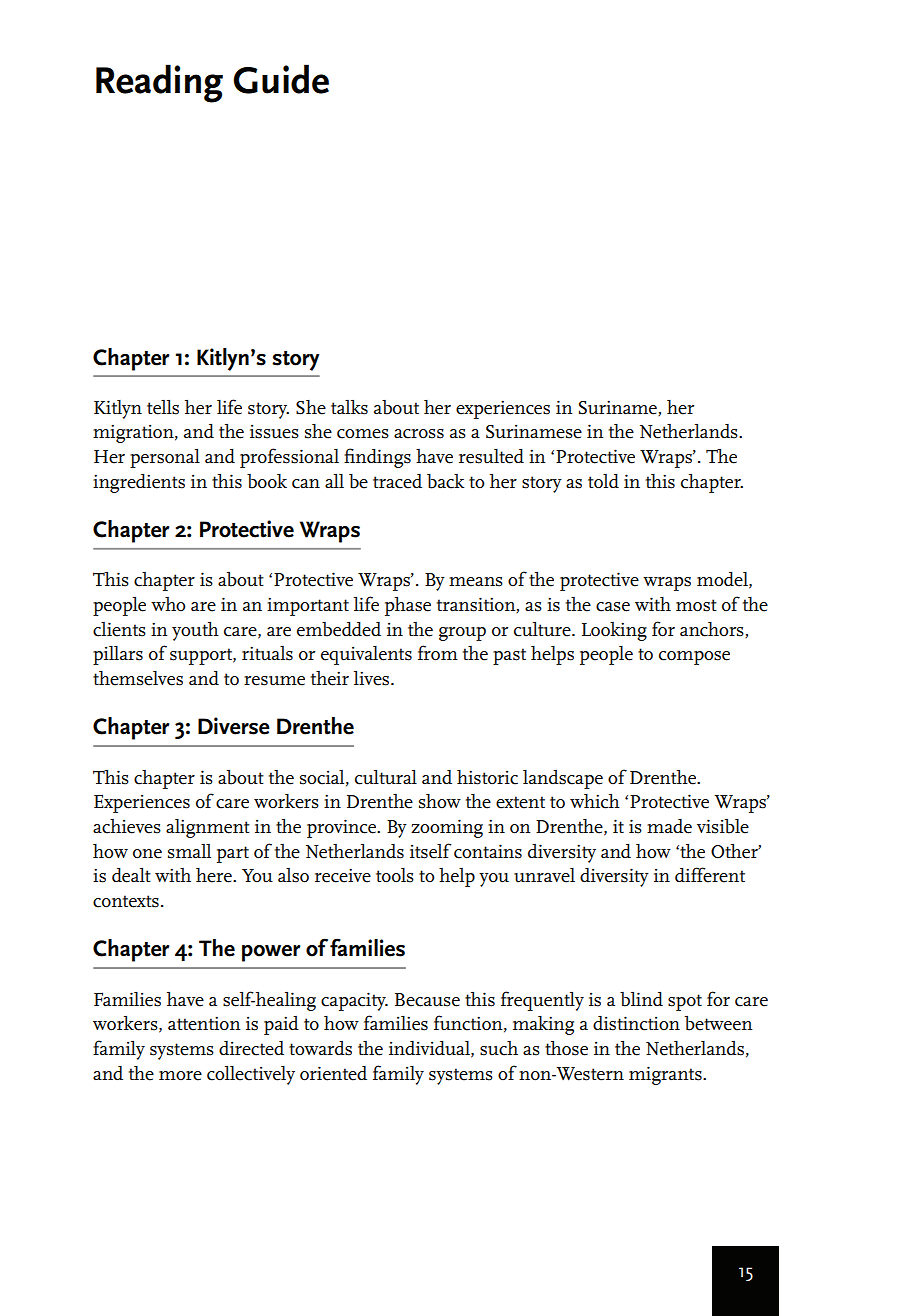 The image size is (916, 1316). I want to click on case, so click(613, 607).
